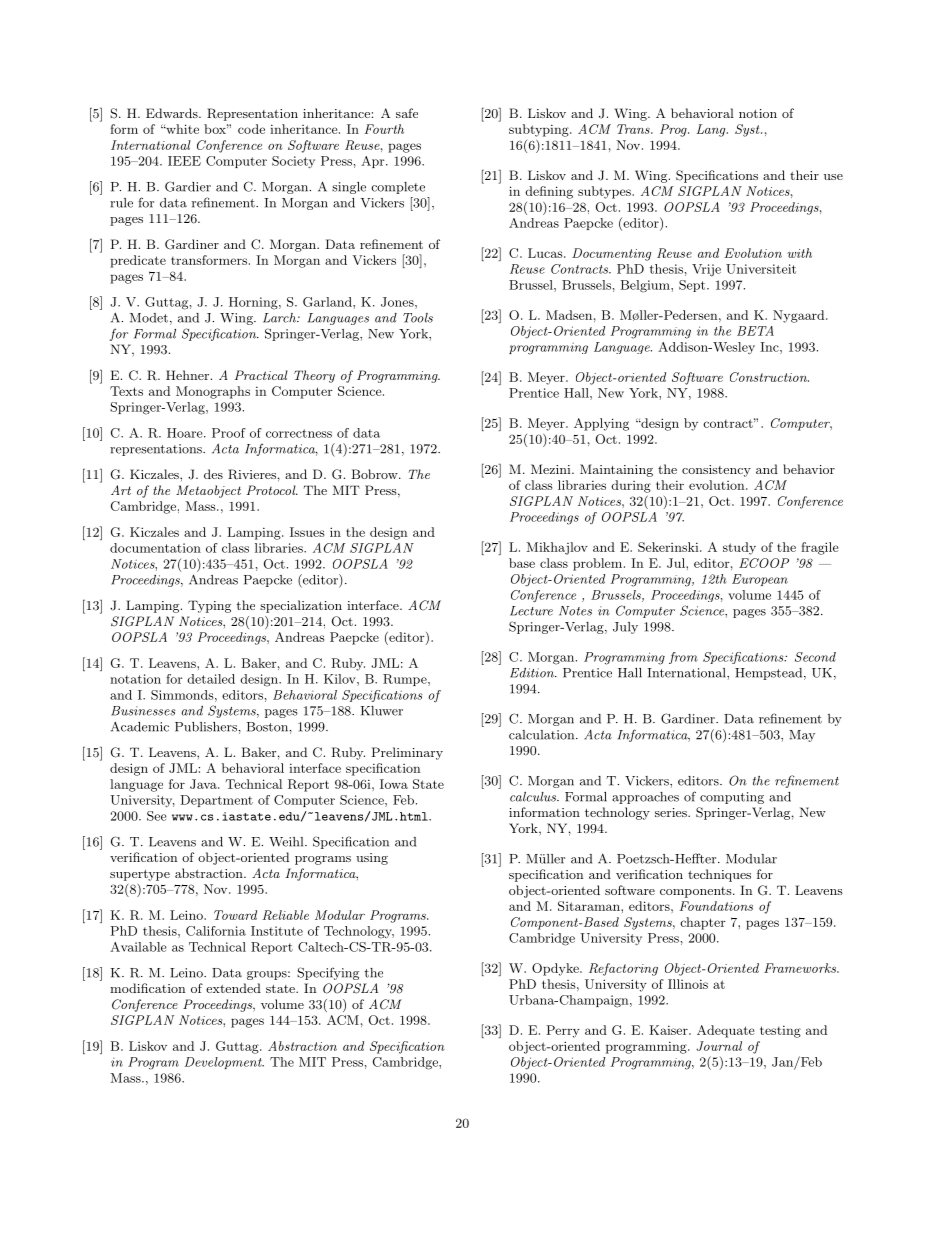 The image size is (952, 1237). What do you see at coordinates (224, 1063) in the document?
I see `Development` at bounding box center [224, 1063].
